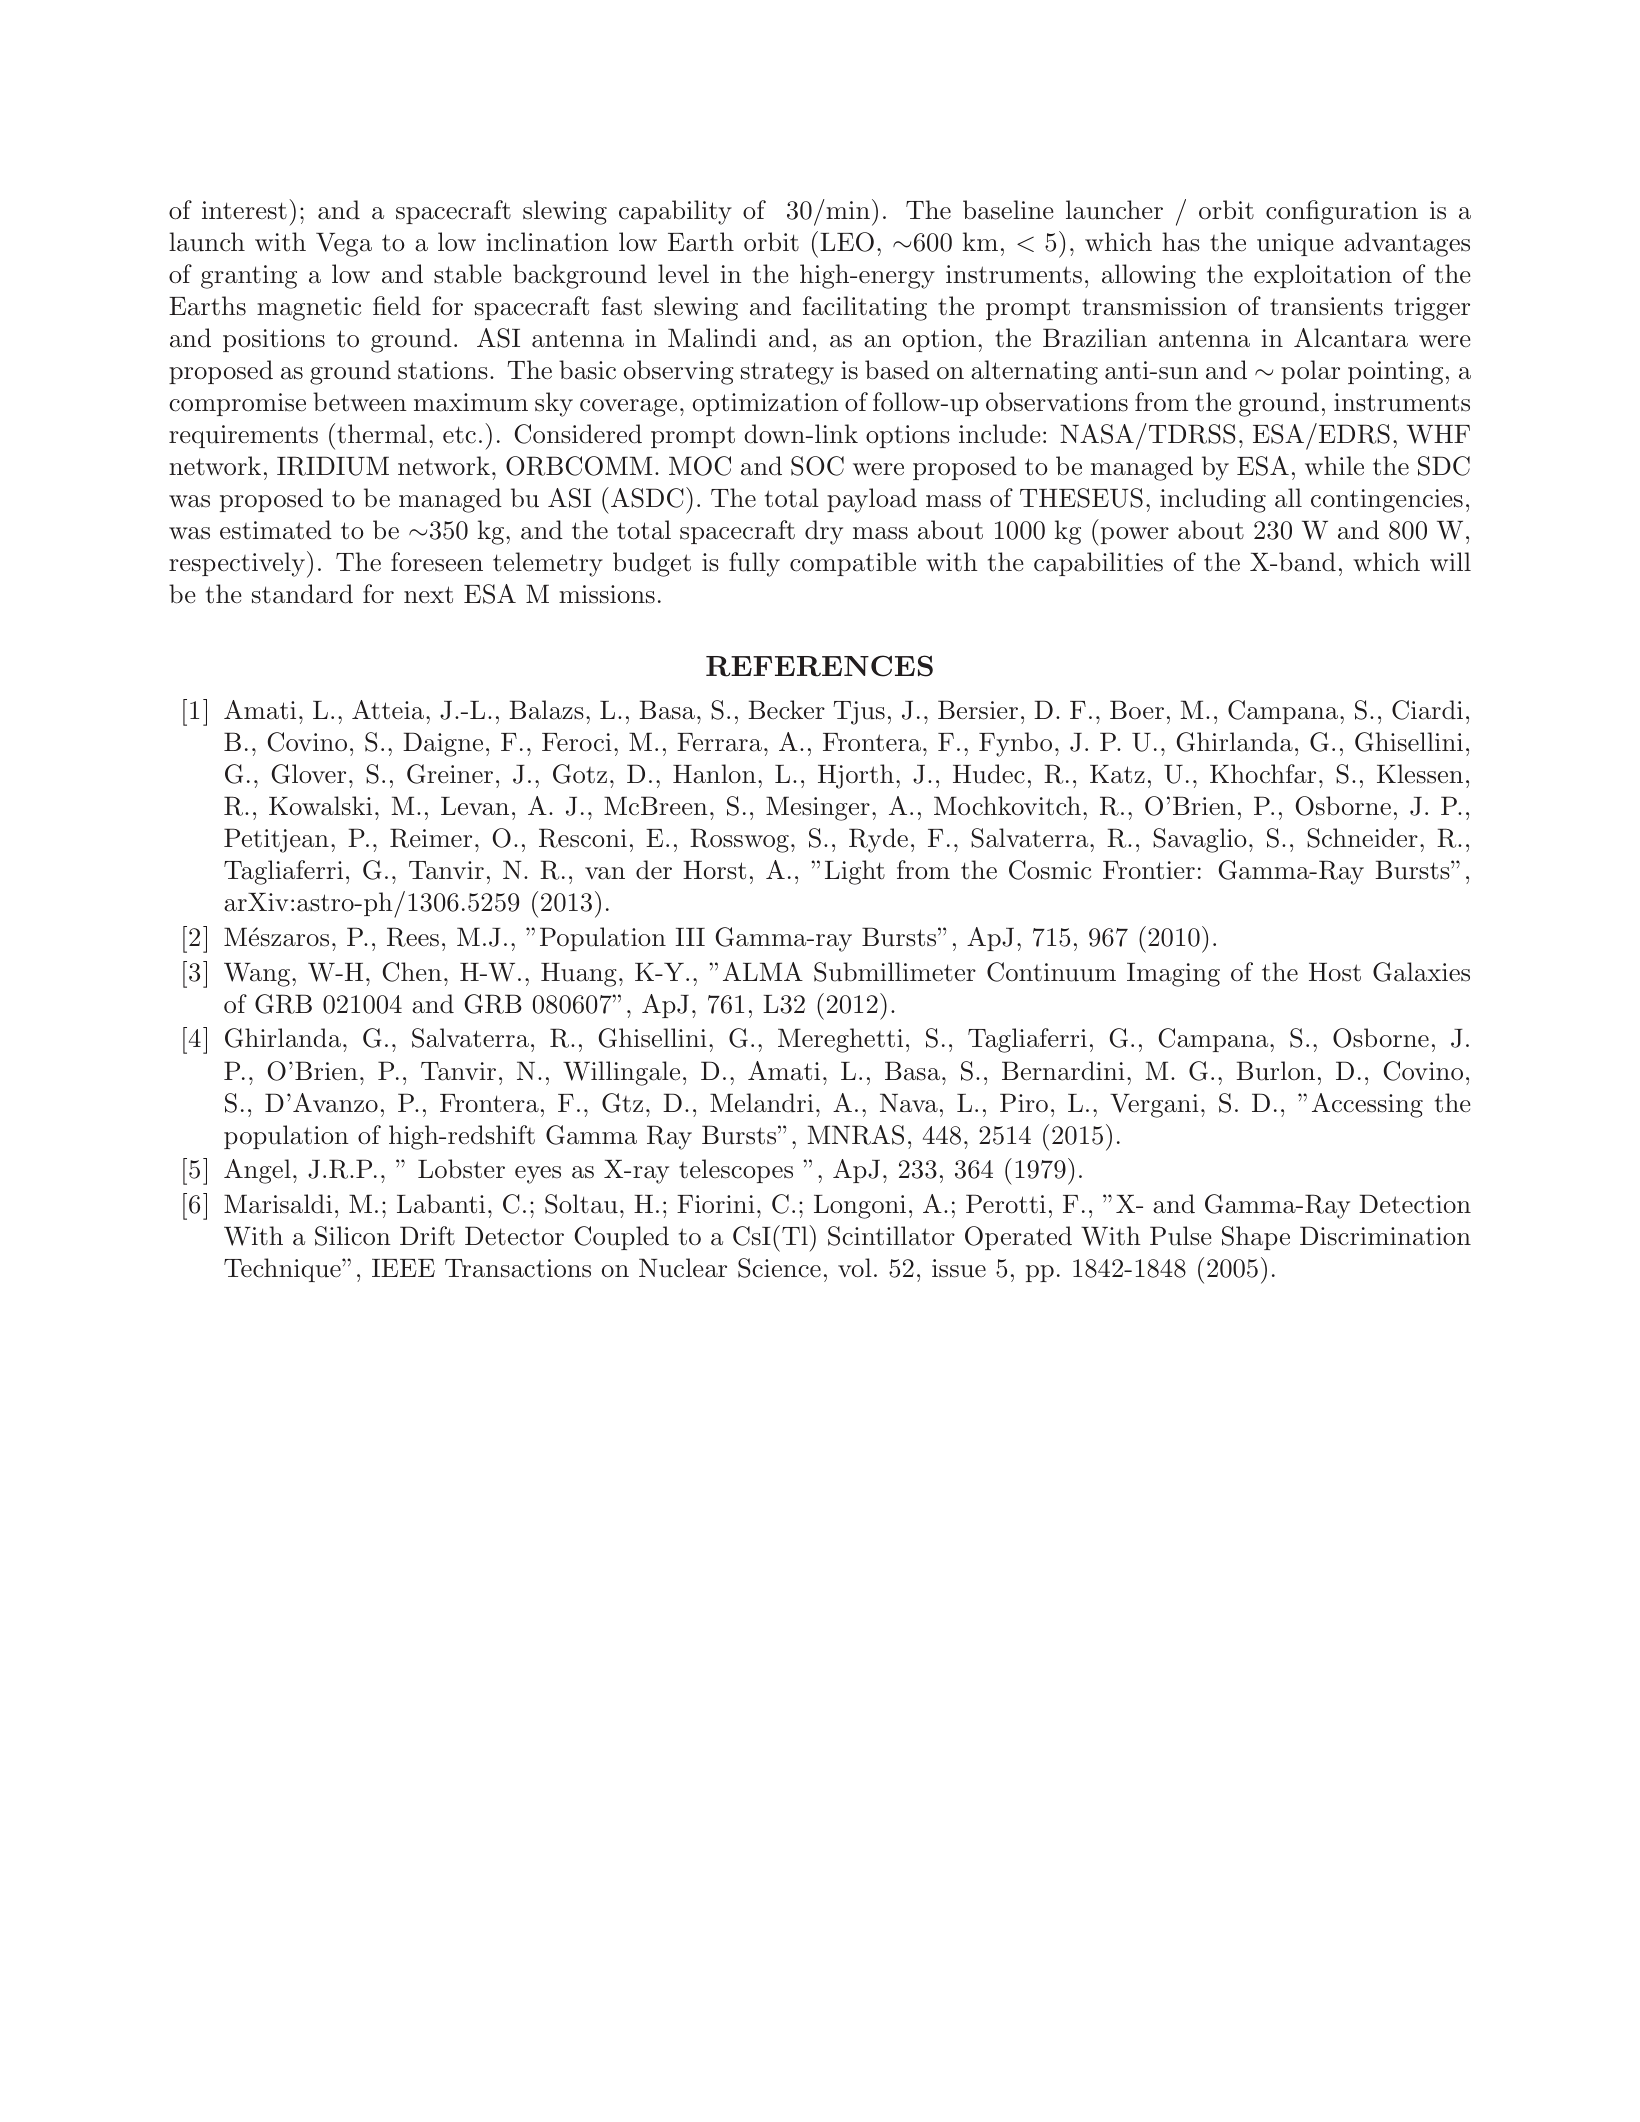 This document has height=2122, width=1640. Describe the element at coordinates (353, 1236) in the document. I see `Silicon` at that location.
